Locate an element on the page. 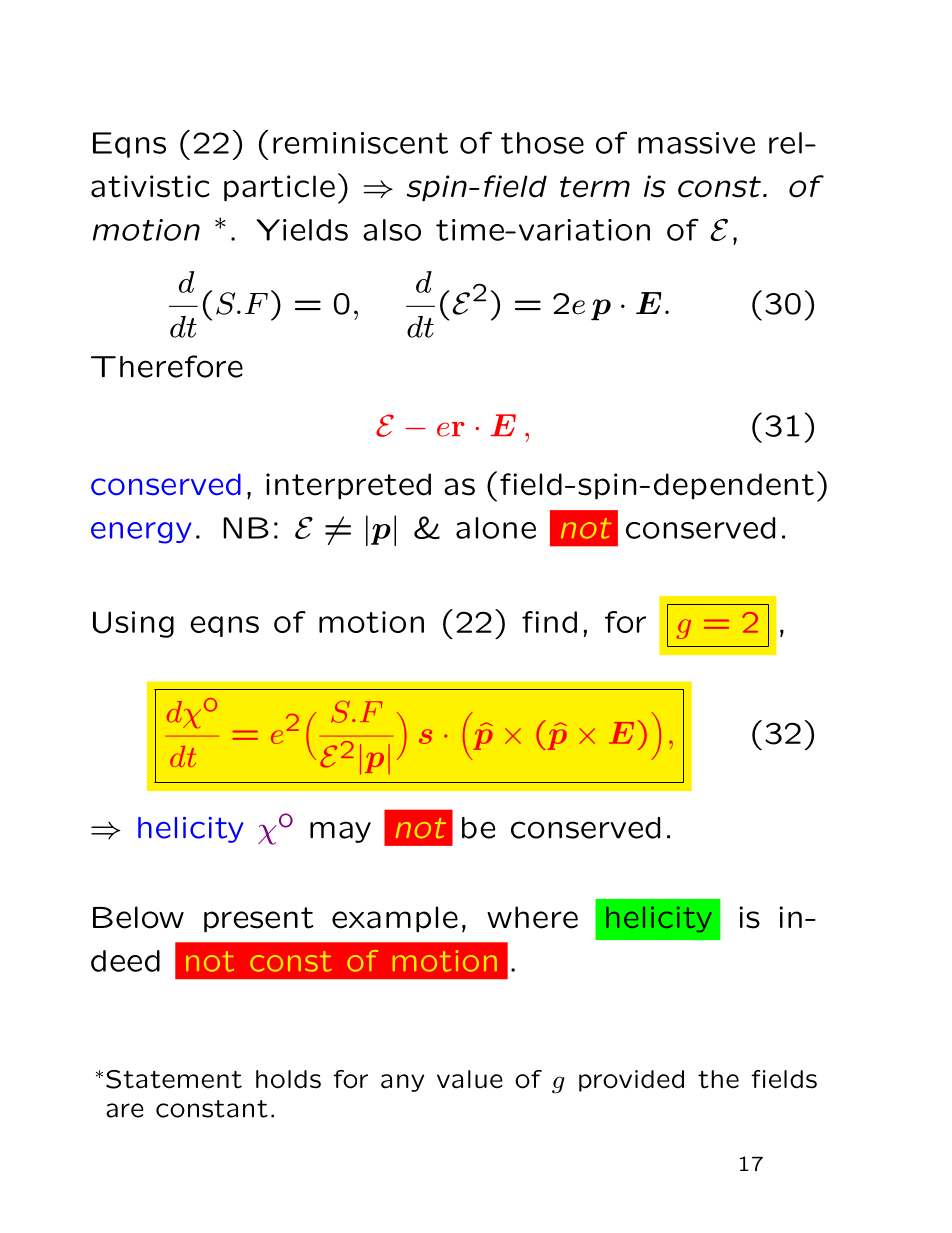  example is located at coordinates (395, 919).
